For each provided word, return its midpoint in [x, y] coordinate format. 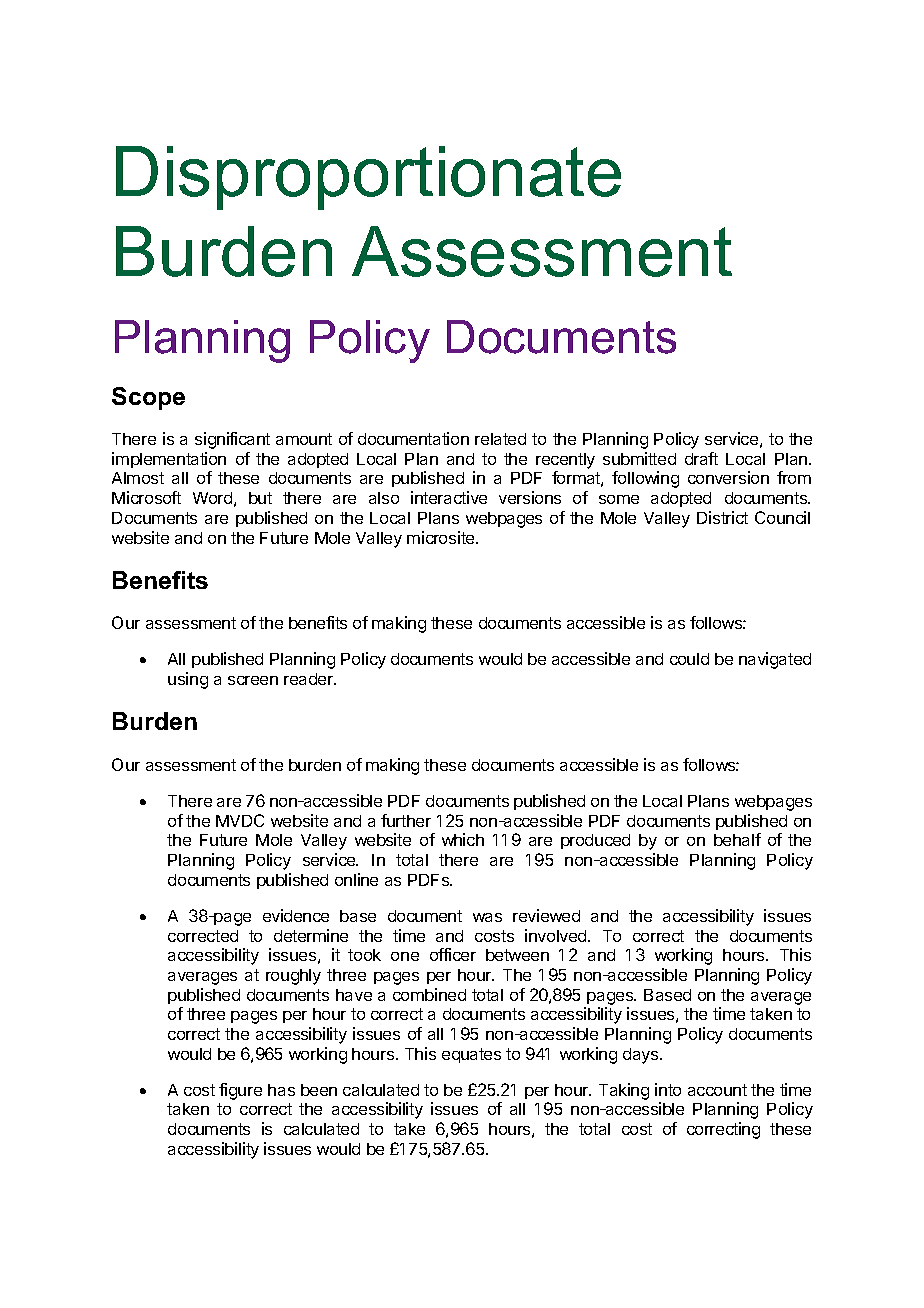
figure [240, 1091]
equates [471, 1055]
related [500, 439]
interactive [449, 497]
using [188, 680]
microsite [442, 537]
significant [232, 440]
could [689, 659]
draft [701, 458]
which [463, 839]
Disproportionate [368, 178]
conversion [728, 477]
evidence [296, 915]
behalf [737, 839]
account [717, 1090]
